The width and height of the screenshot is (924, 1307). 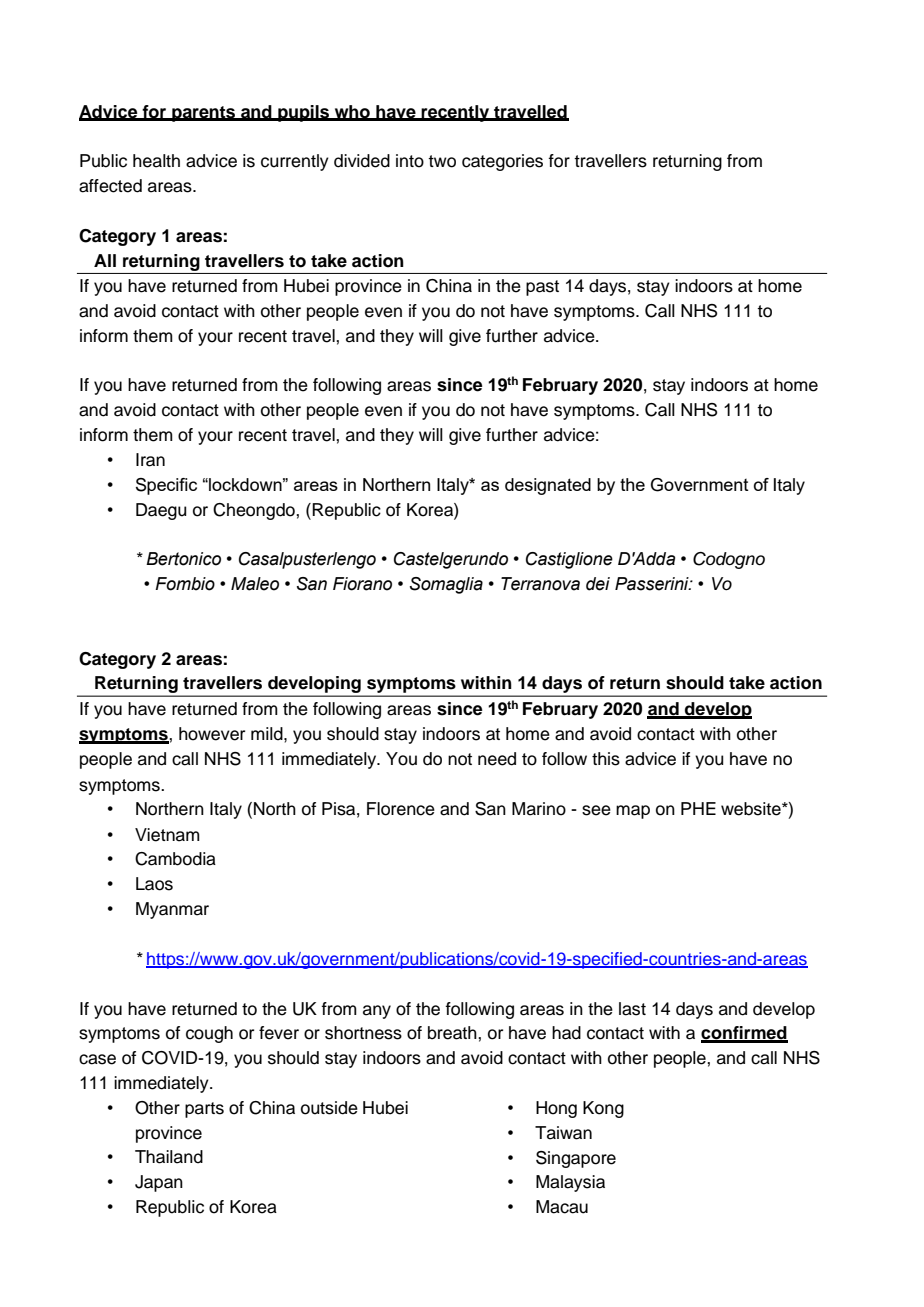 I want to click on health, so click(x=156, y=161).
